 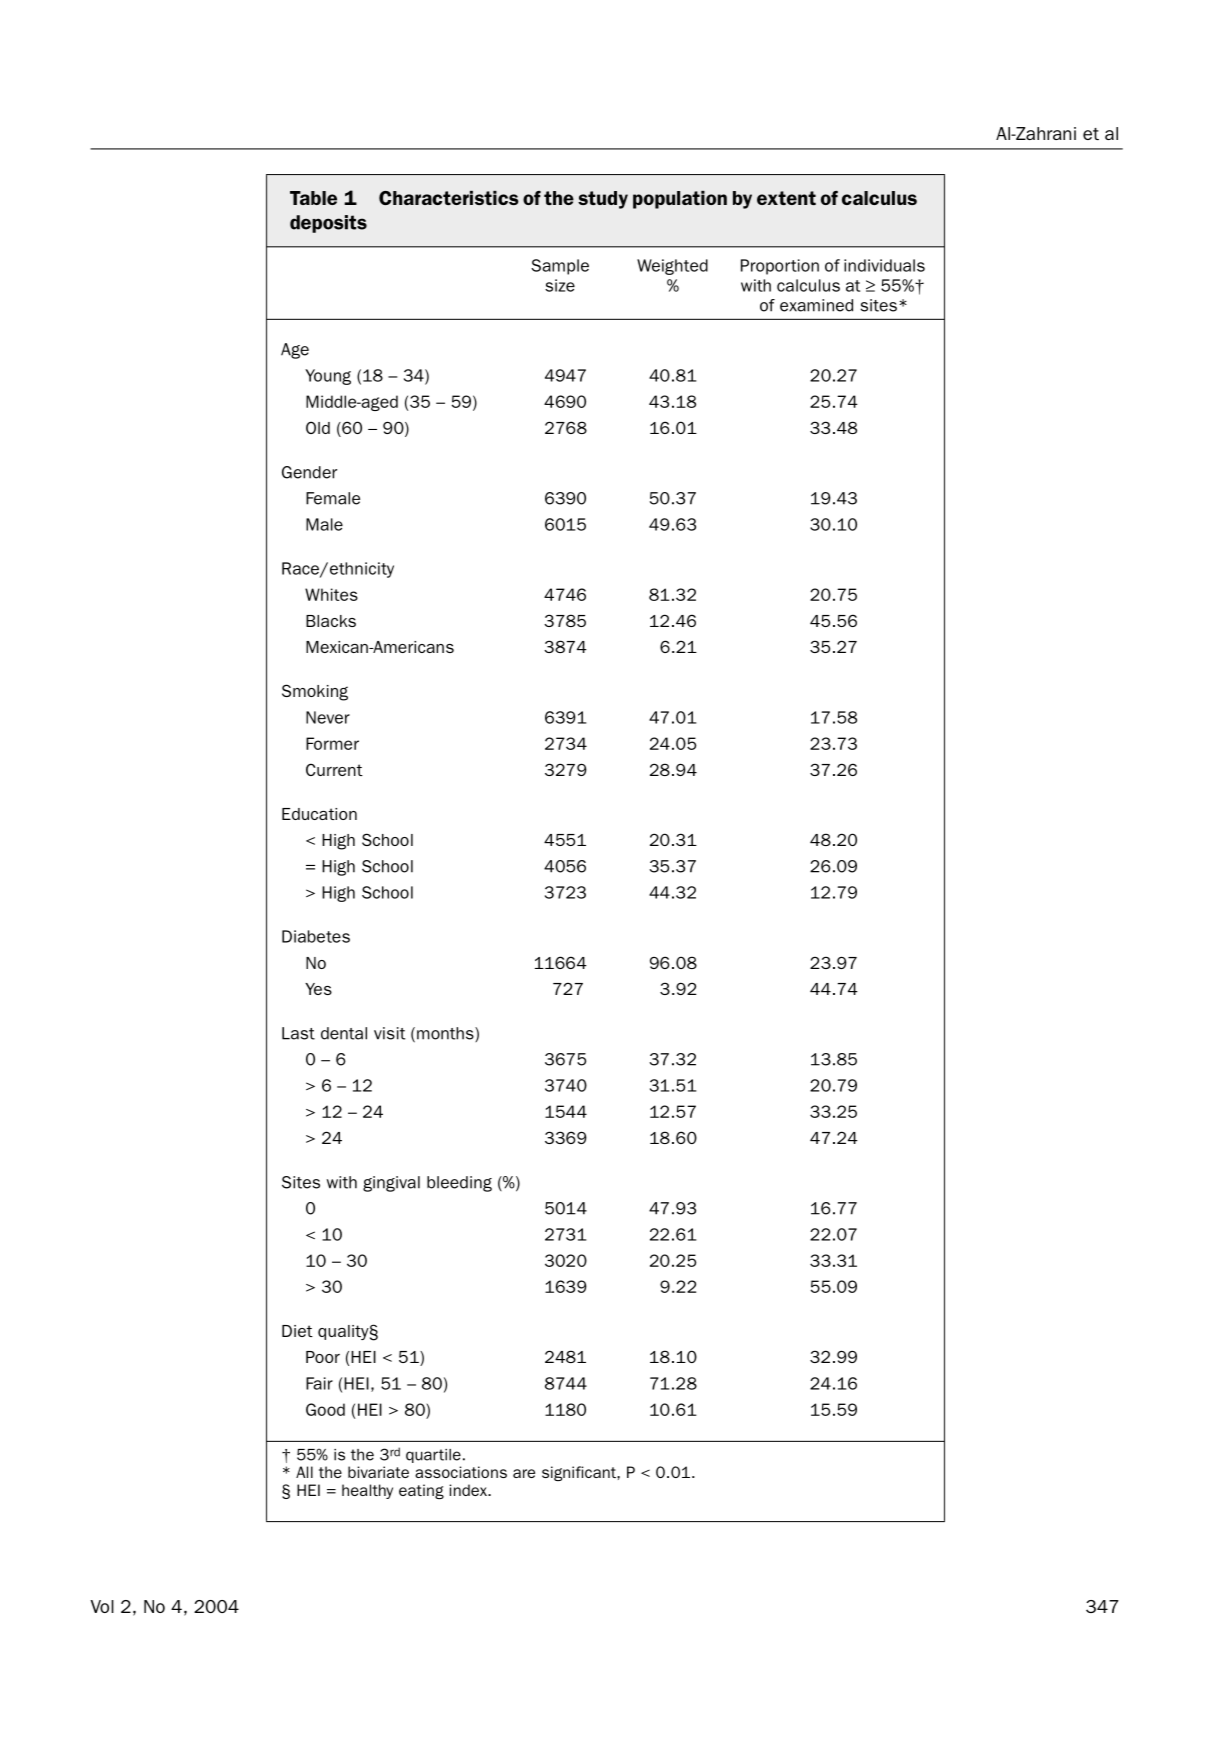 I want to click on Diabetes, so click(x=316, y=936).
